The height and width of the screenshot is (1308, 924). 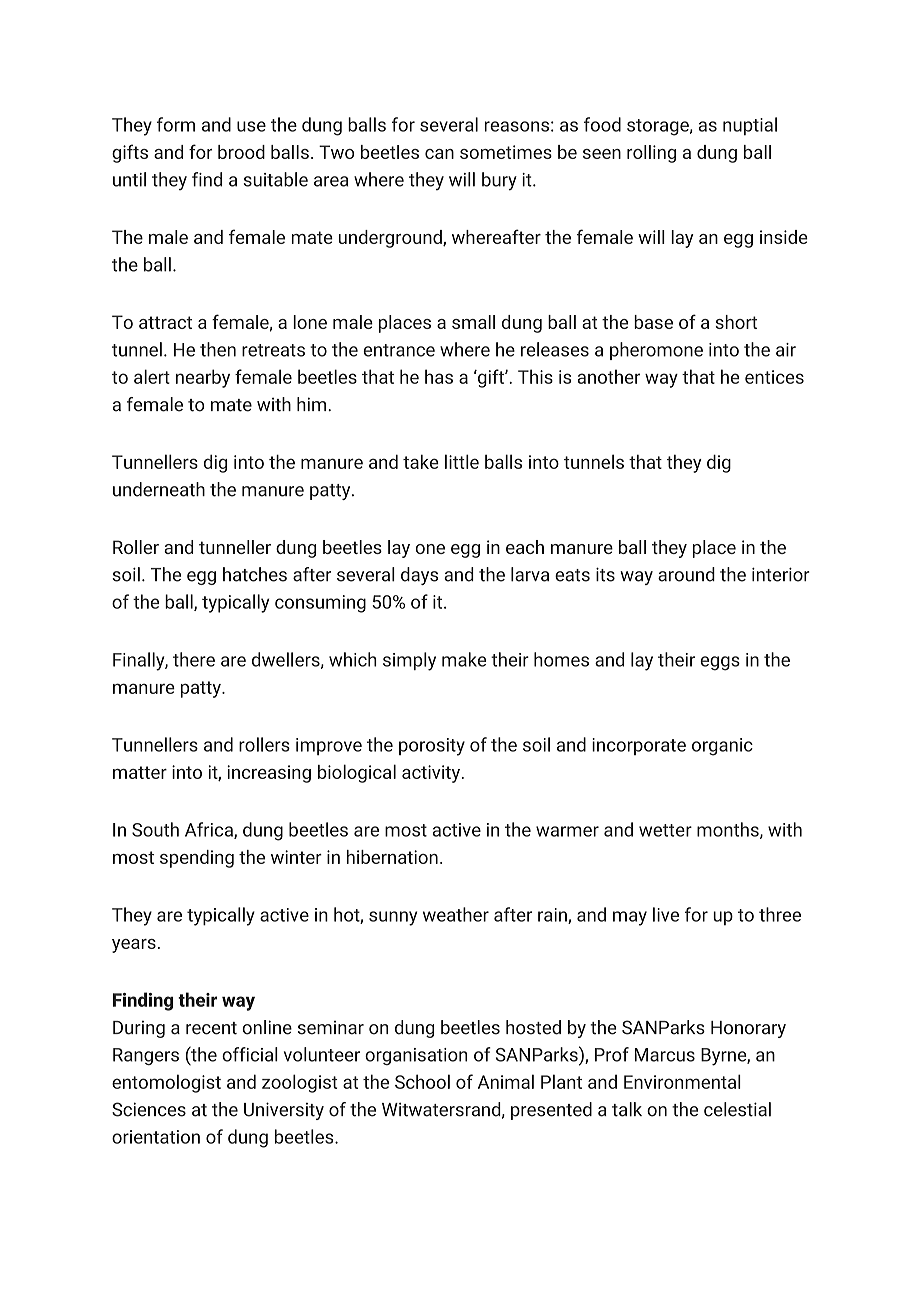 What do you see at coordinates (194, 659) in the screenshot?
I see `there` at bounding box center [194, 659].
